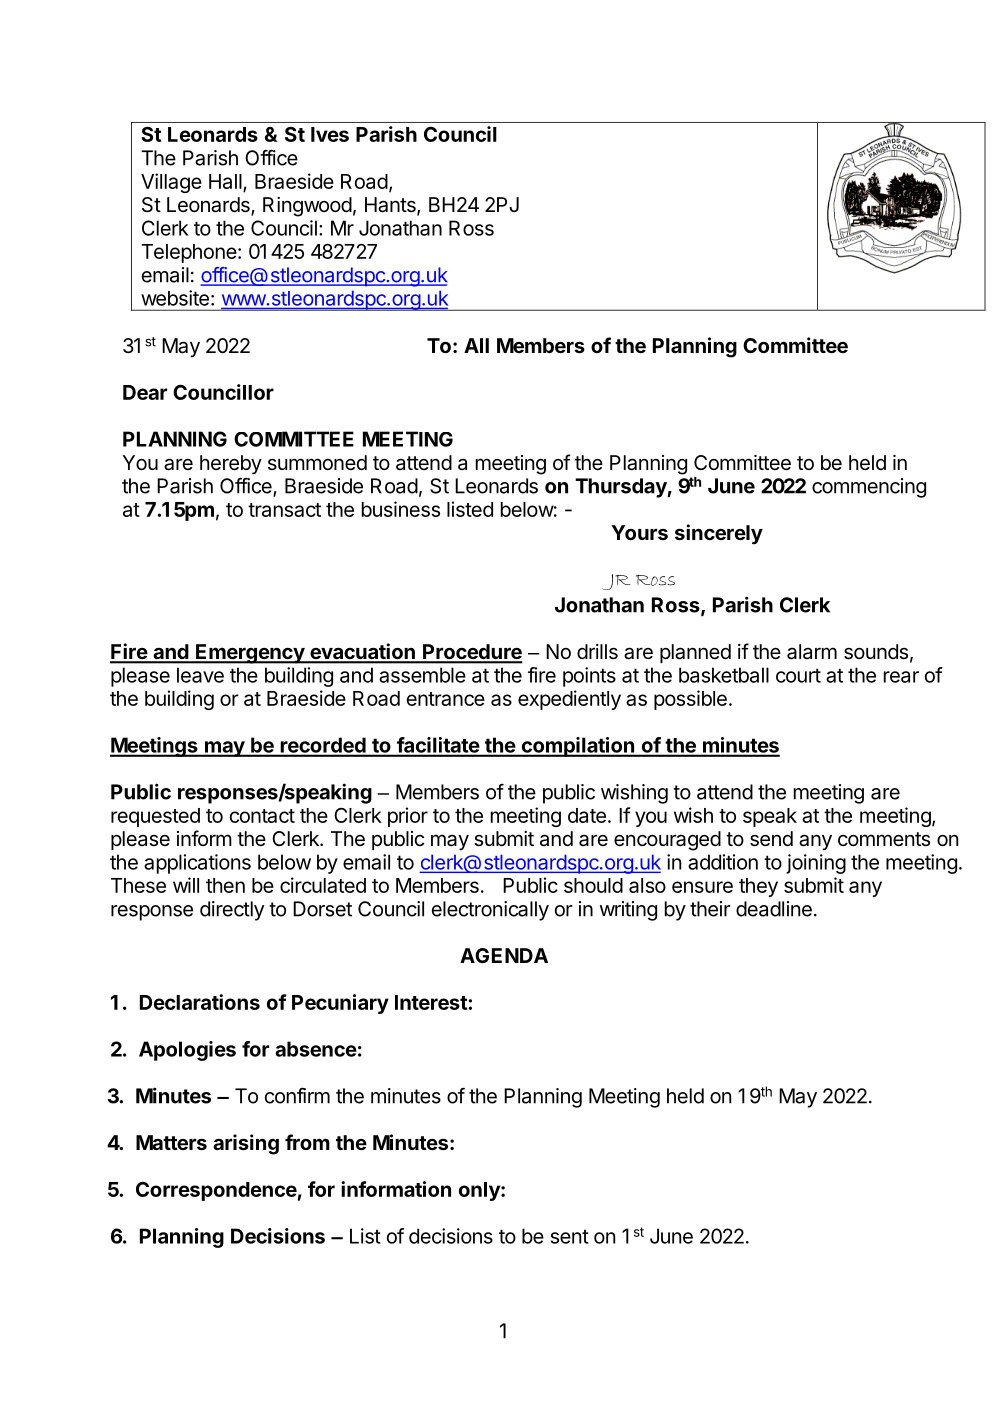 Image resolution: width=1008 pixels, height=1426 pixels. I want to click on AGENDA, so click(504, 955).
